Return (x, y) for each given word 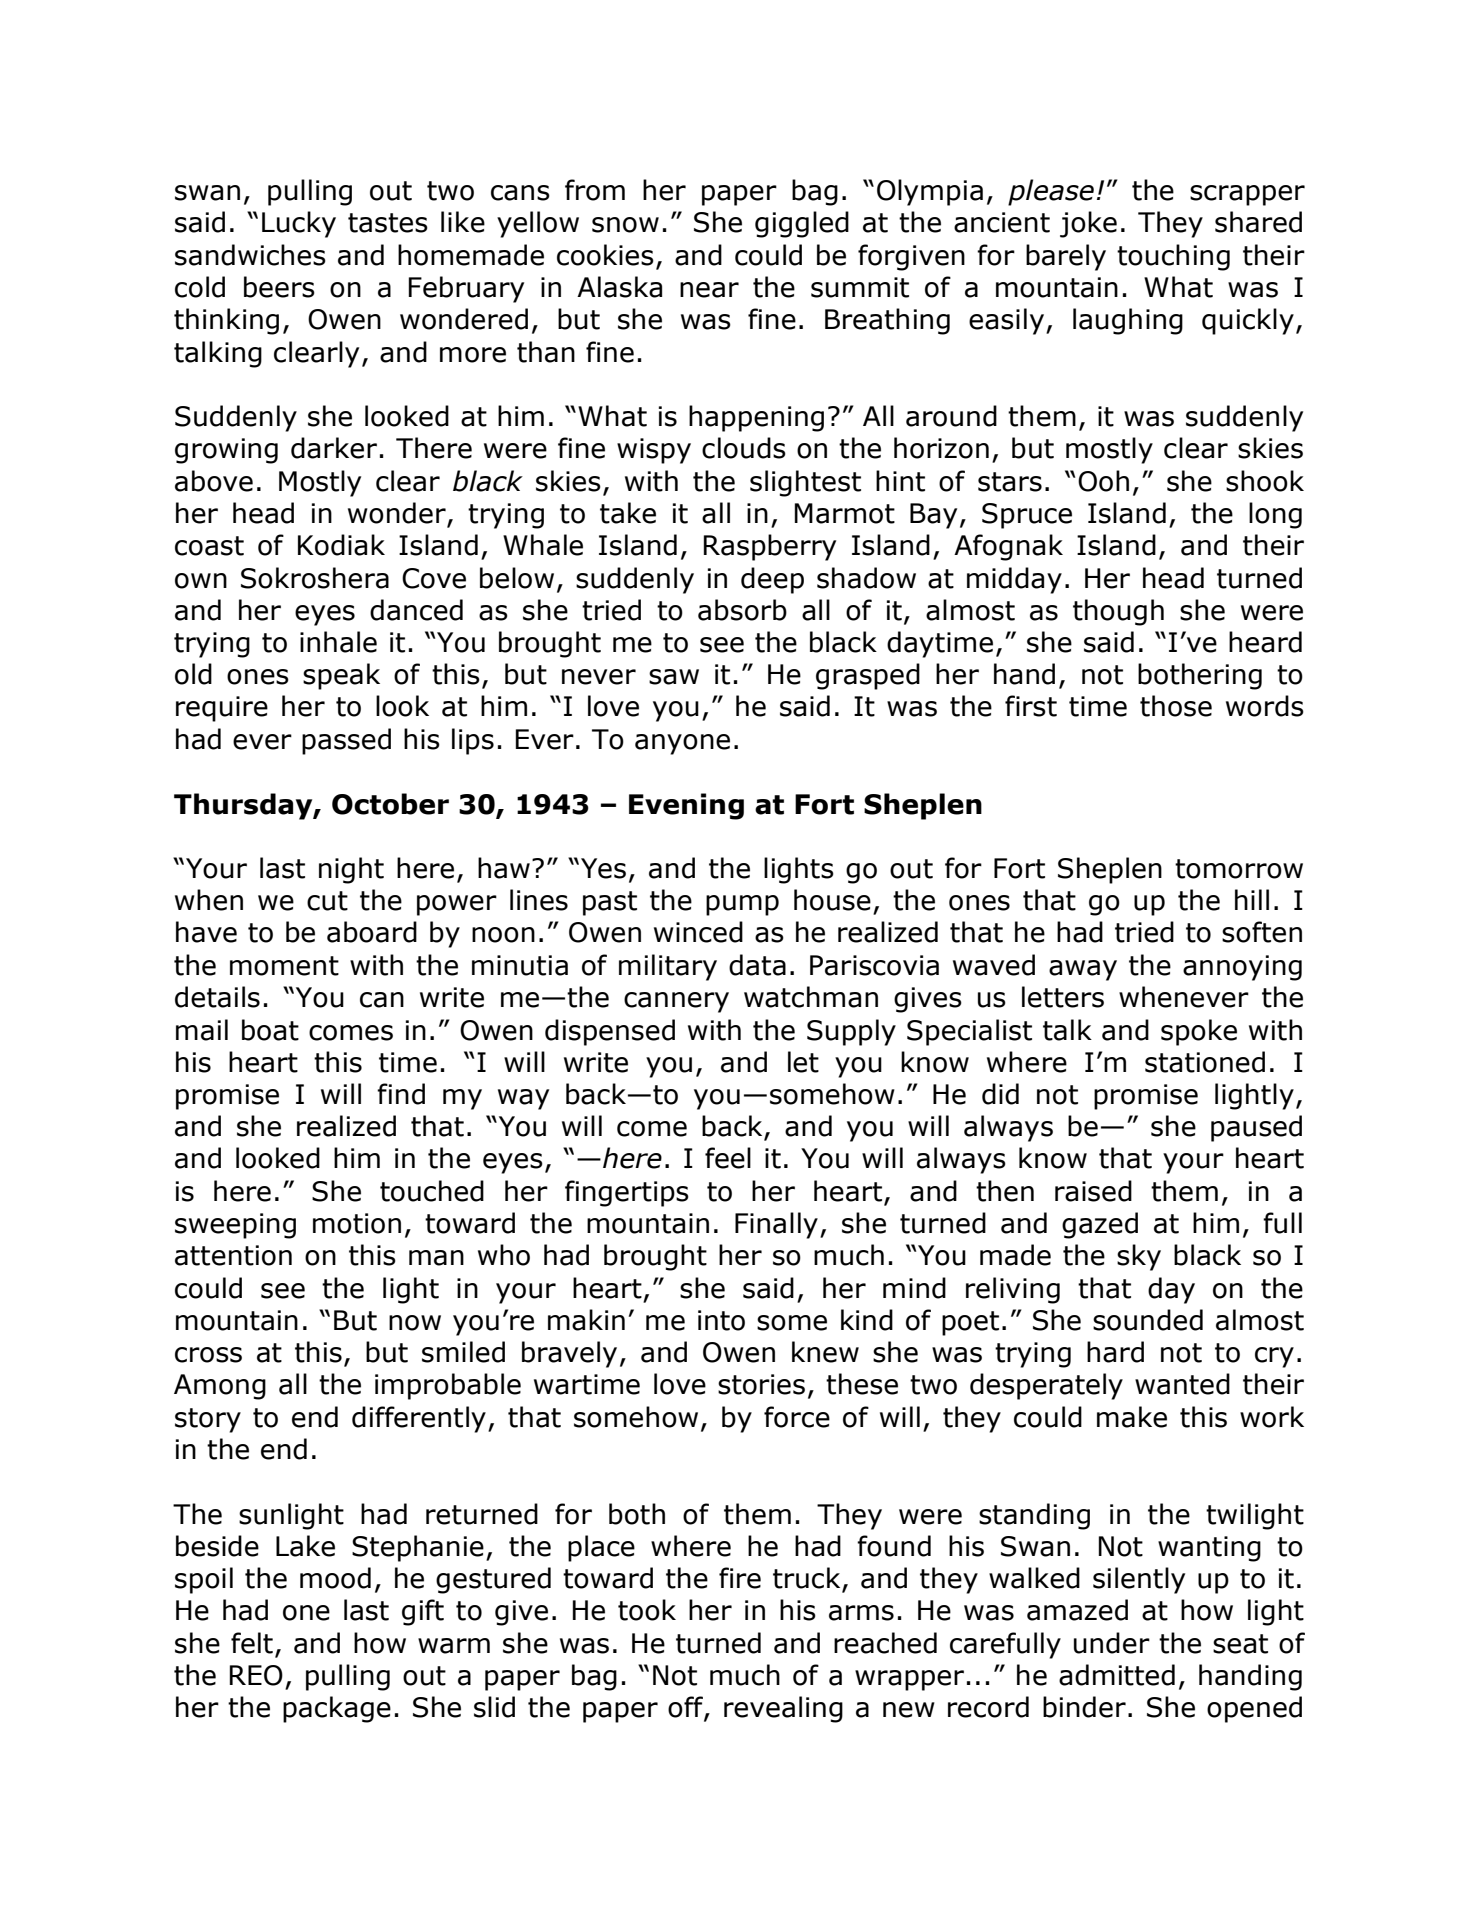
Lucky (299, 224)
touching (1173, 257)
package (337, 1709)
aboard (372, 932)
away (1083, 970)
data (757, 965)
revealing (783, 1709)
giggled (802, 224)
